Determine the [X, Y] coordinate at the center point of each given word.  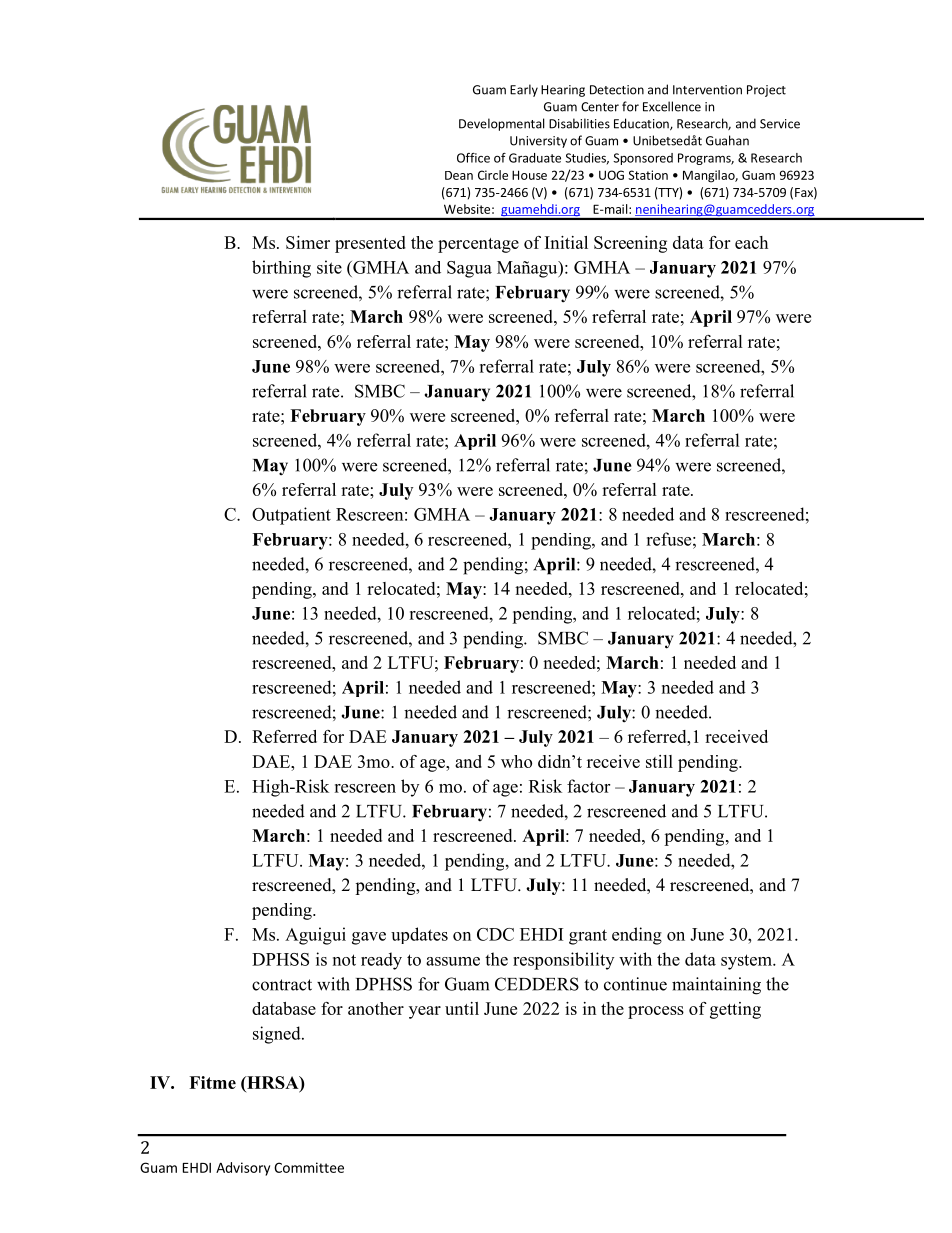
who [516, 761]
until [462, 1008]
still [659, 761]
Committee [309, 1167]
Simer [308, 242]
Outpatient [291, 516]
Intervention [707, 90]
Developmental [502, 124]
